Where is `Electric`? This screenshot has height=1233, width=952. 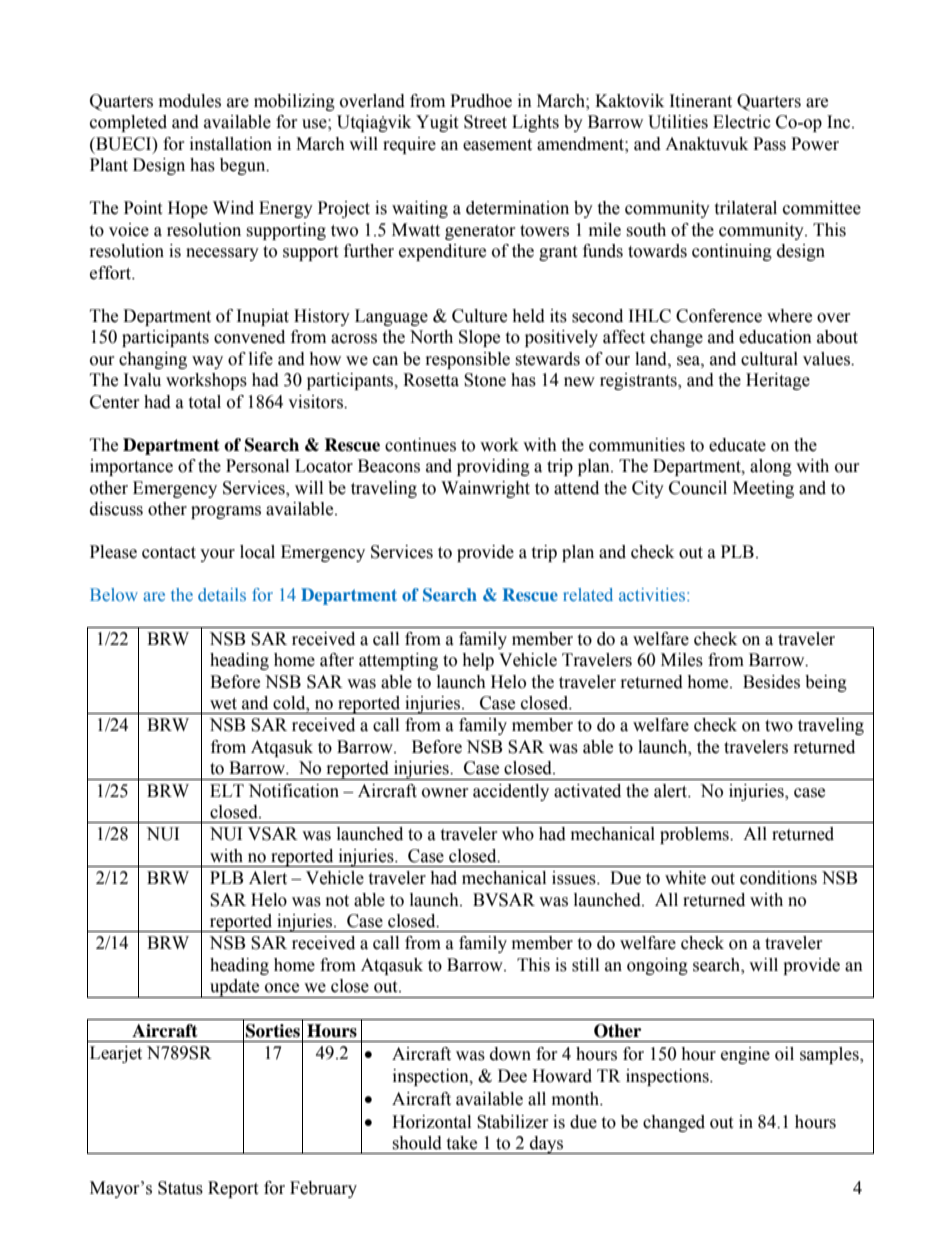
Electric is located at coordinates (742, 122).
